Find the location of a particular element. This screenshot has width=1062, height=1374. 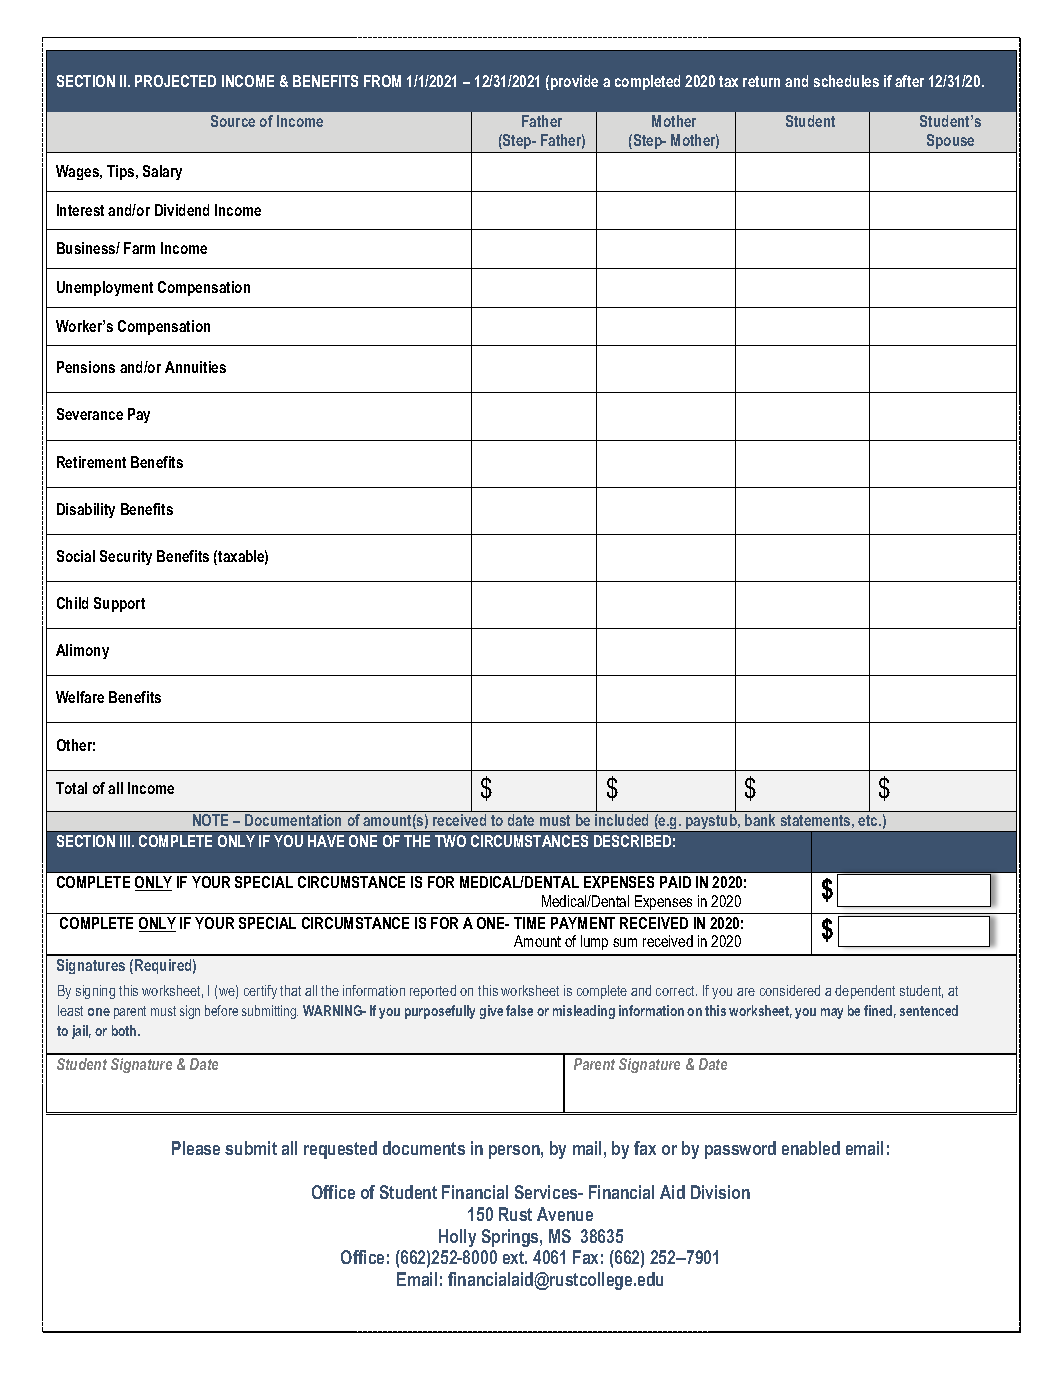

bank is located at coordinates (760, 820).
